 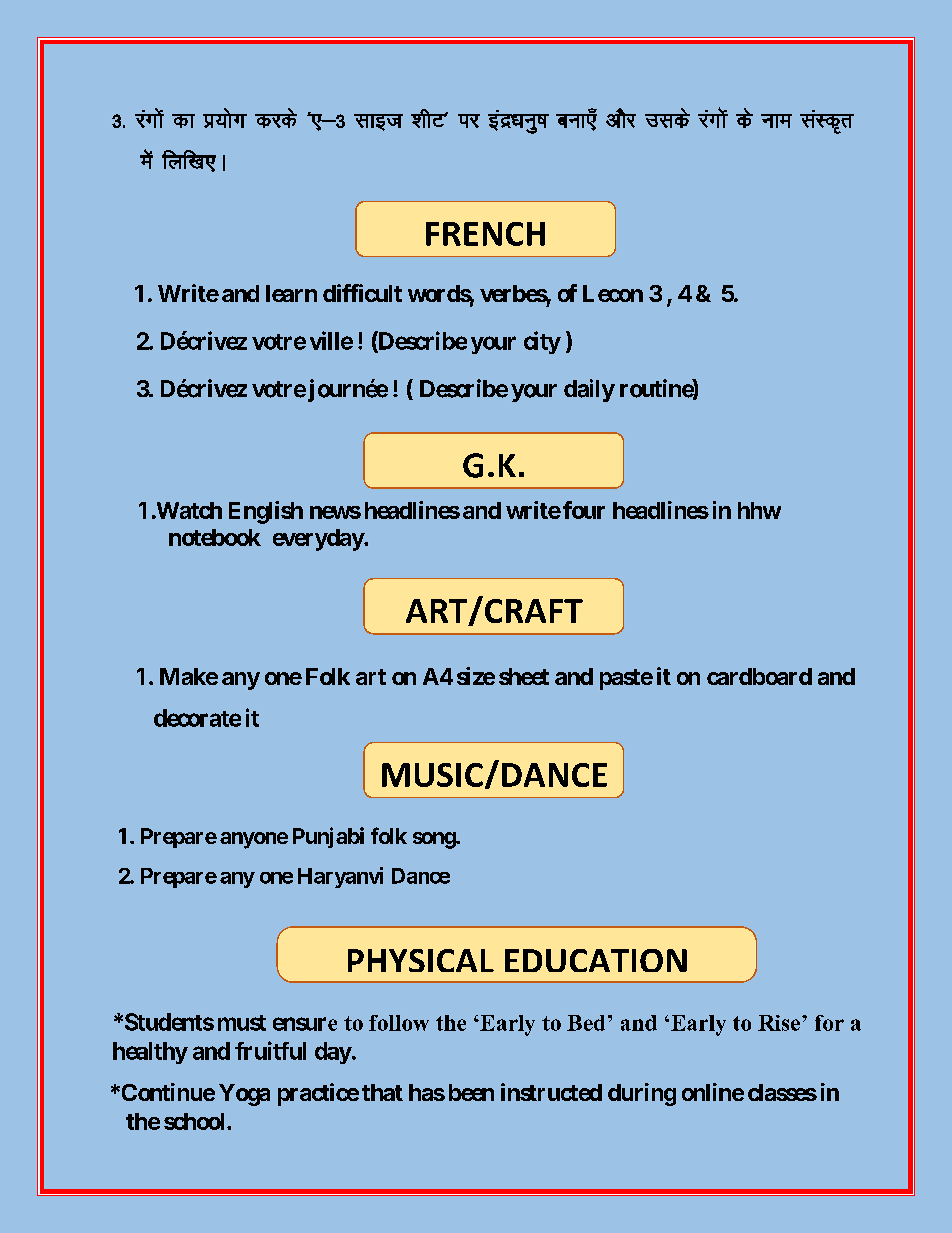 I want to click on English, so click(x=266, y=512).
